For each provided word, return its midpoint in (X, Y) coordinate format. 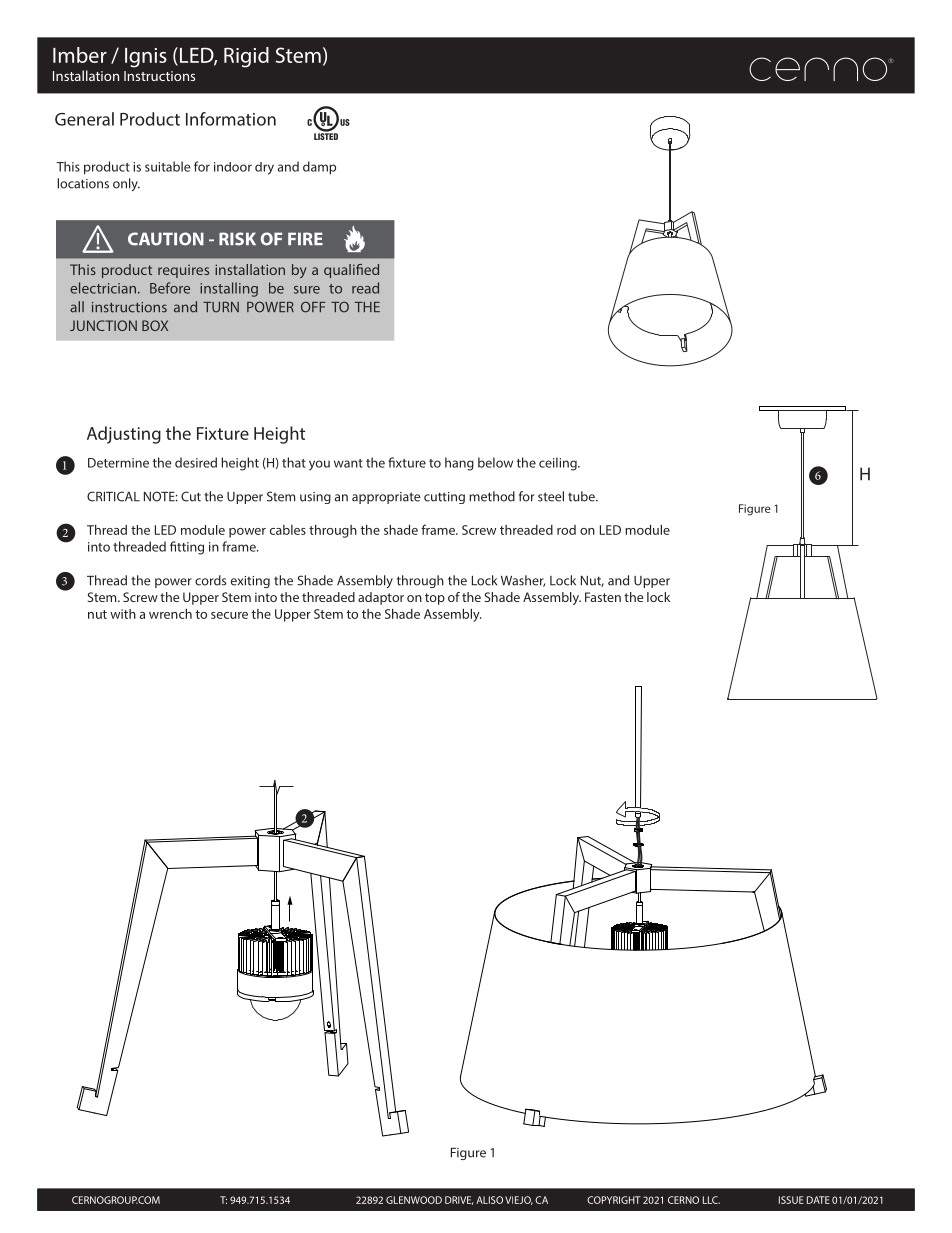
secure (229, 615)
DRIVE (459, 1200)
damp (319, 168)
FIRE (305, 238)
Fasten (603, 597)
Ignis (146, 58)
